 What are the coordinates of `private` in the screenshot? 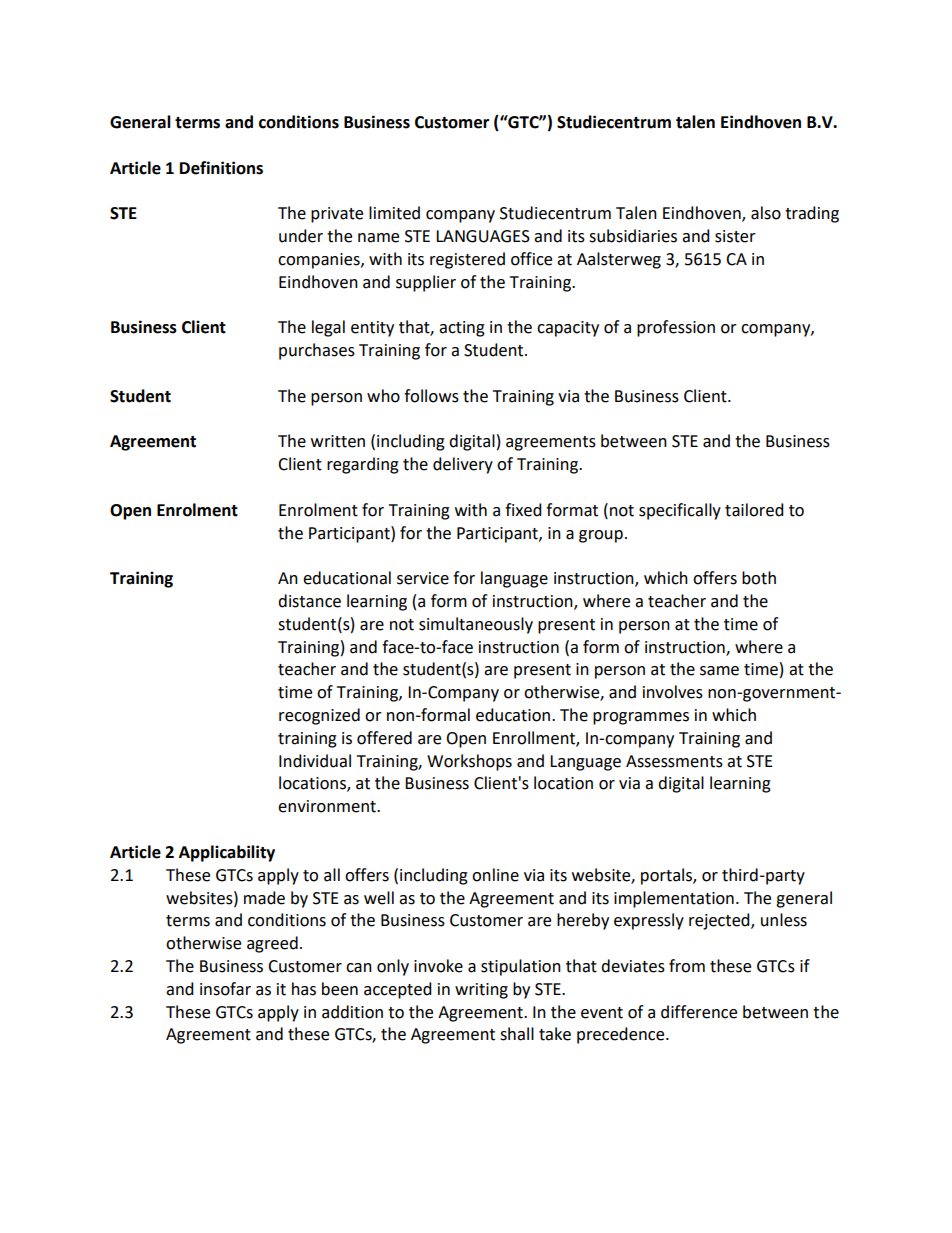 It's located at (337, 215).
